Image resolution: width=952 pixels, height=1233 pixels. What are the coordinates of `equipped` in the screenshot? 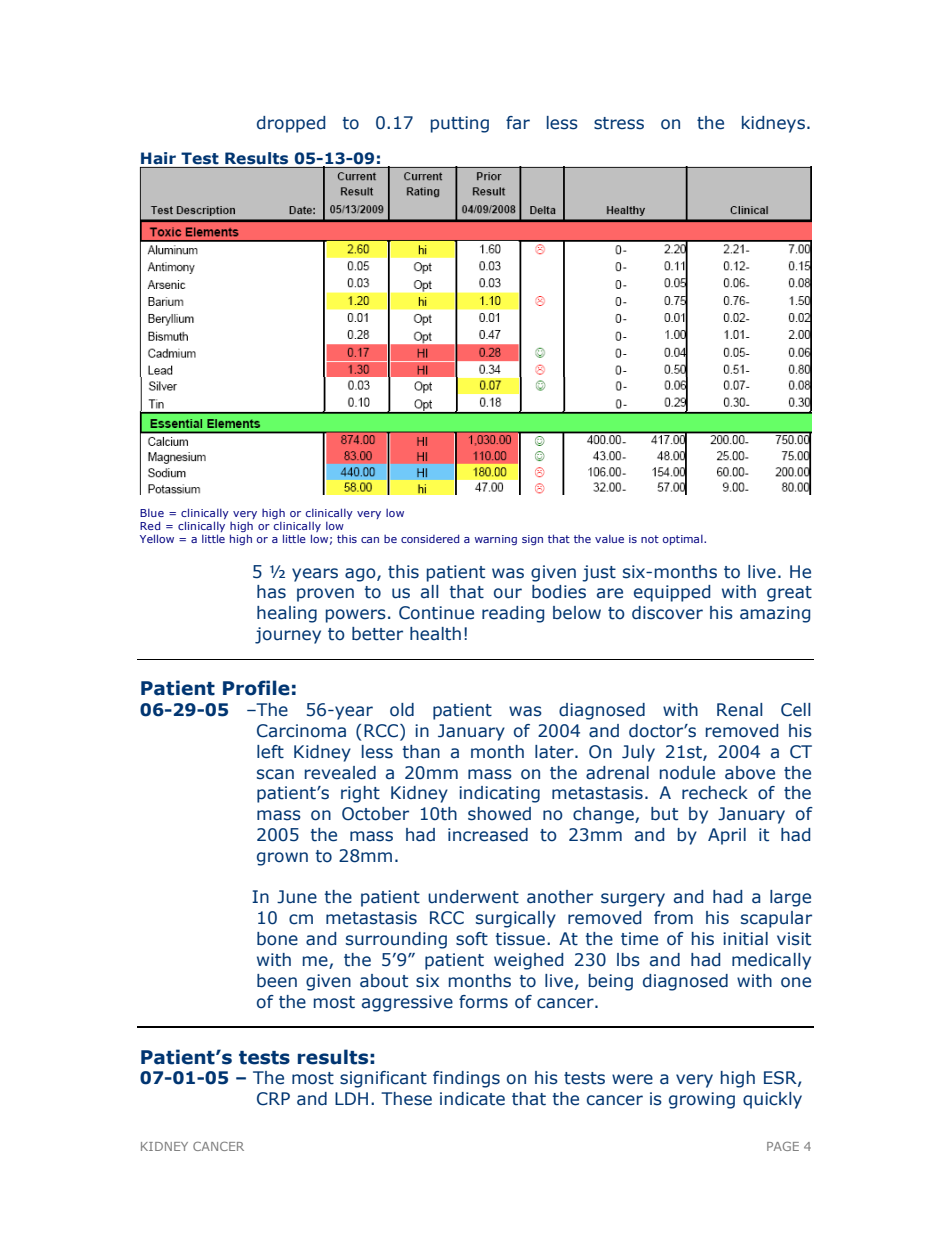 It's located at (672, 593).
